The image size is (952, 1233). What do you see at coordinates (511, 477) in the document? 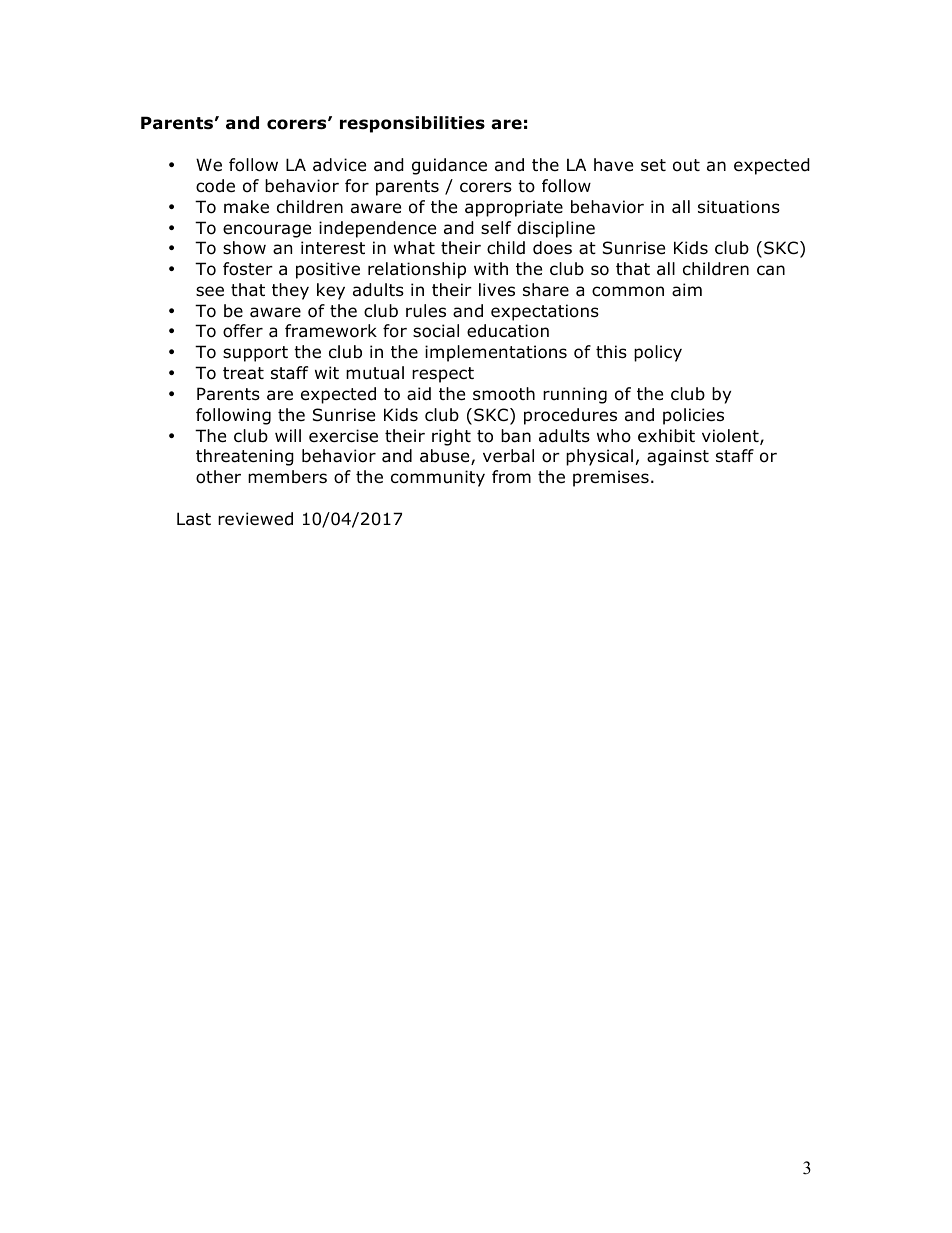
I see `from` at bounding box center [511, 477].
